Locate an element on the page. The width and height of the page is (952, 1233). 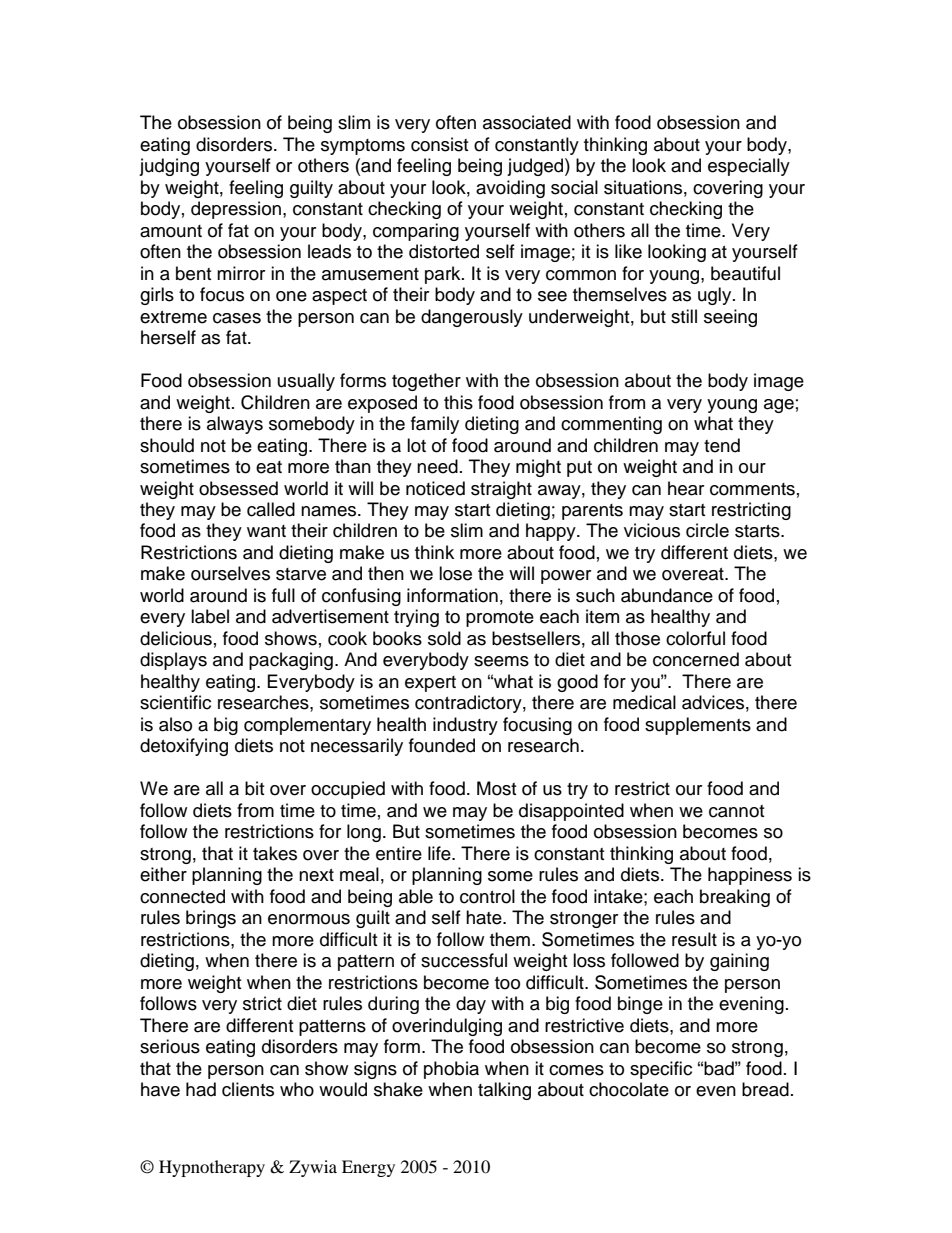
obsessed is located at coordinates (238, 488).
